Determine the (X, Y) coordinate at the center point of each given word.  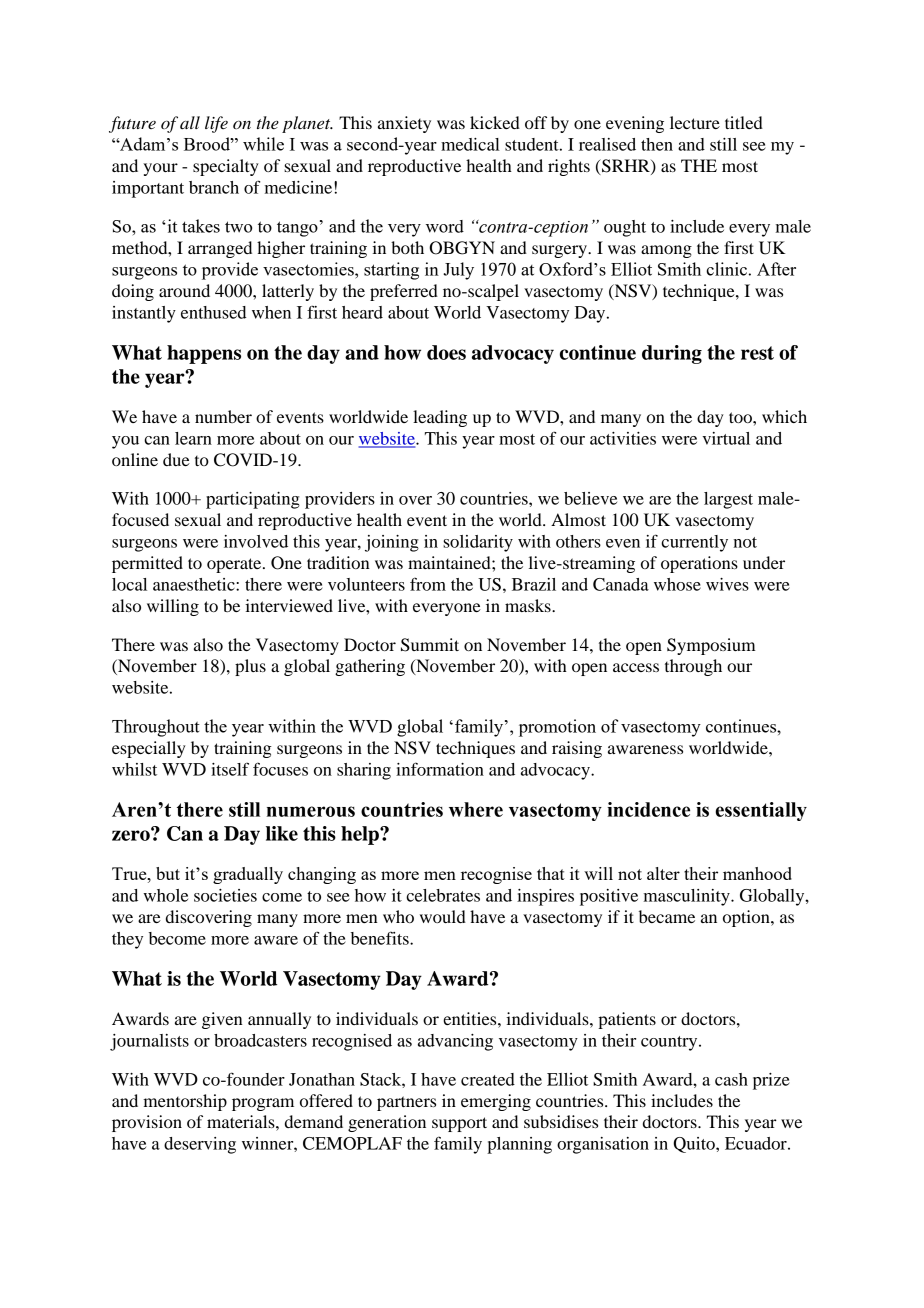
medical (470, 144)
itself (230, 769)
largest (728, 500)
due (176, 459)
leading (440, 418)
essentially (761, 811)
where (476, 809)
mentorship (185, 1102)
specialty (226, 167)
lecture (695, 122)
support (459, 1124)
